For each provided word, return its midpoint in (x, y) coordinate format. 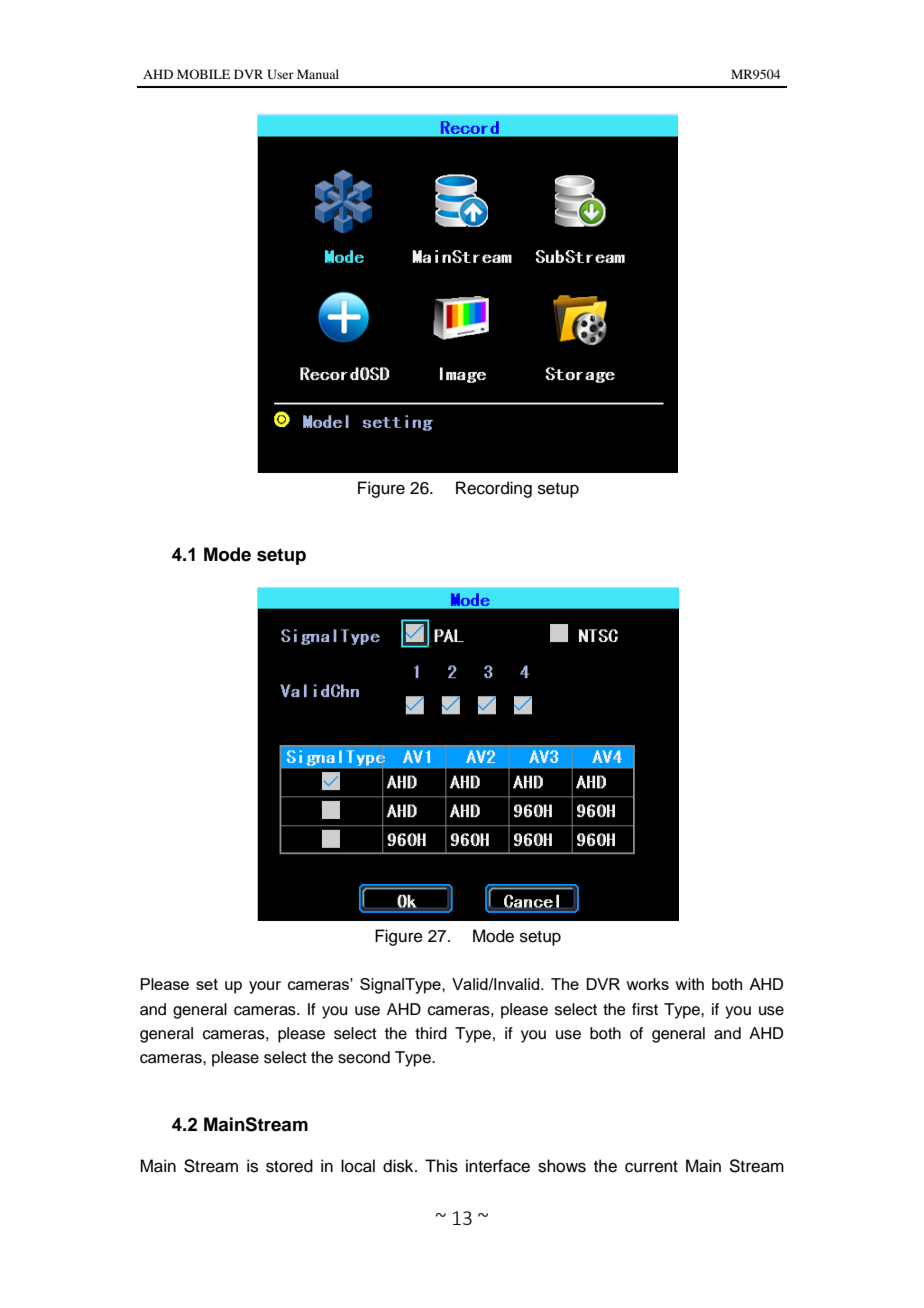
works (647, 984)
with (689, 984)
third (431, 1033)
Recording (494, 489)
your (265, 987)
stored (289, 1166)
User (280, 74)
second (364, 1057)
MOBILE (203, 74)
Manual (318, 74)
